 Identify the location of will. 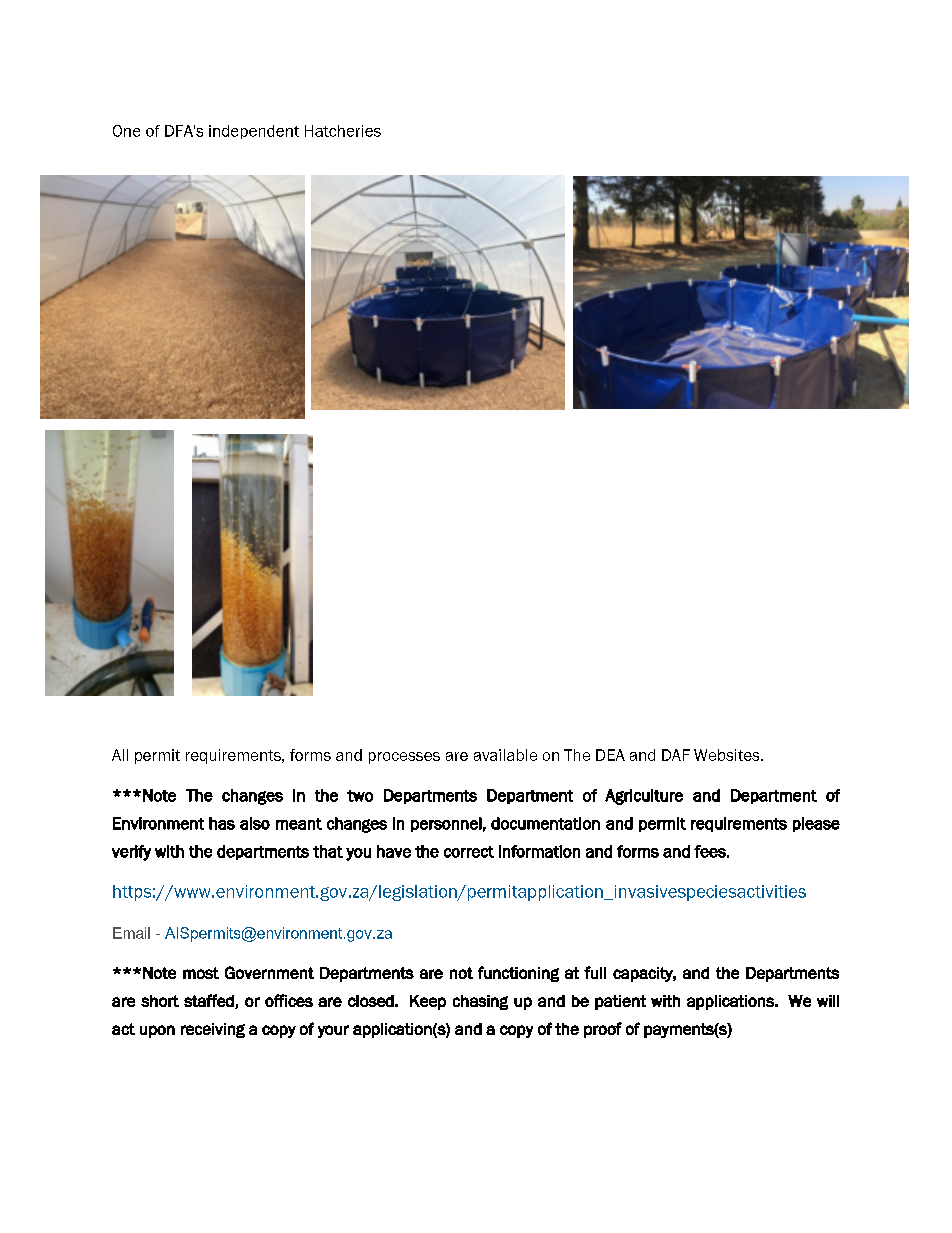
(828, 1001).
